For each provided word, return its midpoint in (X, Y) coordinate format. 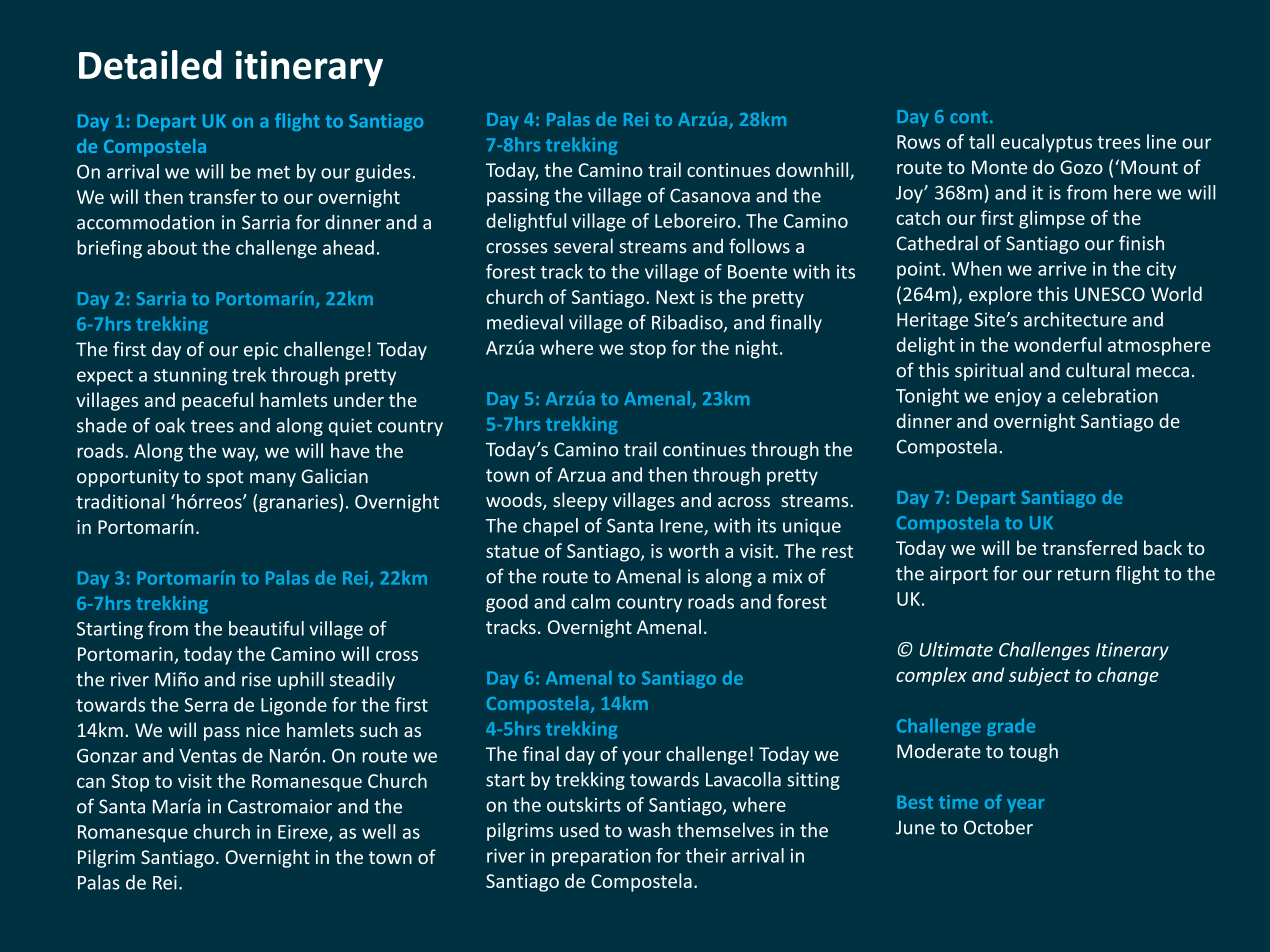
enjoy (1018, 398)
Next (675, 297)
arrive (1062, 269)
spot (225, 478)
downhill (813, 170)
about (172, 247)
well (379, 831)
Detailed (150, 65)
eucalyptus (1046, 143)
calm (590, 601)
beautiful (266, 628)
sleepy (580, 501)
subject (1039, 676)
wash (649, 830)
